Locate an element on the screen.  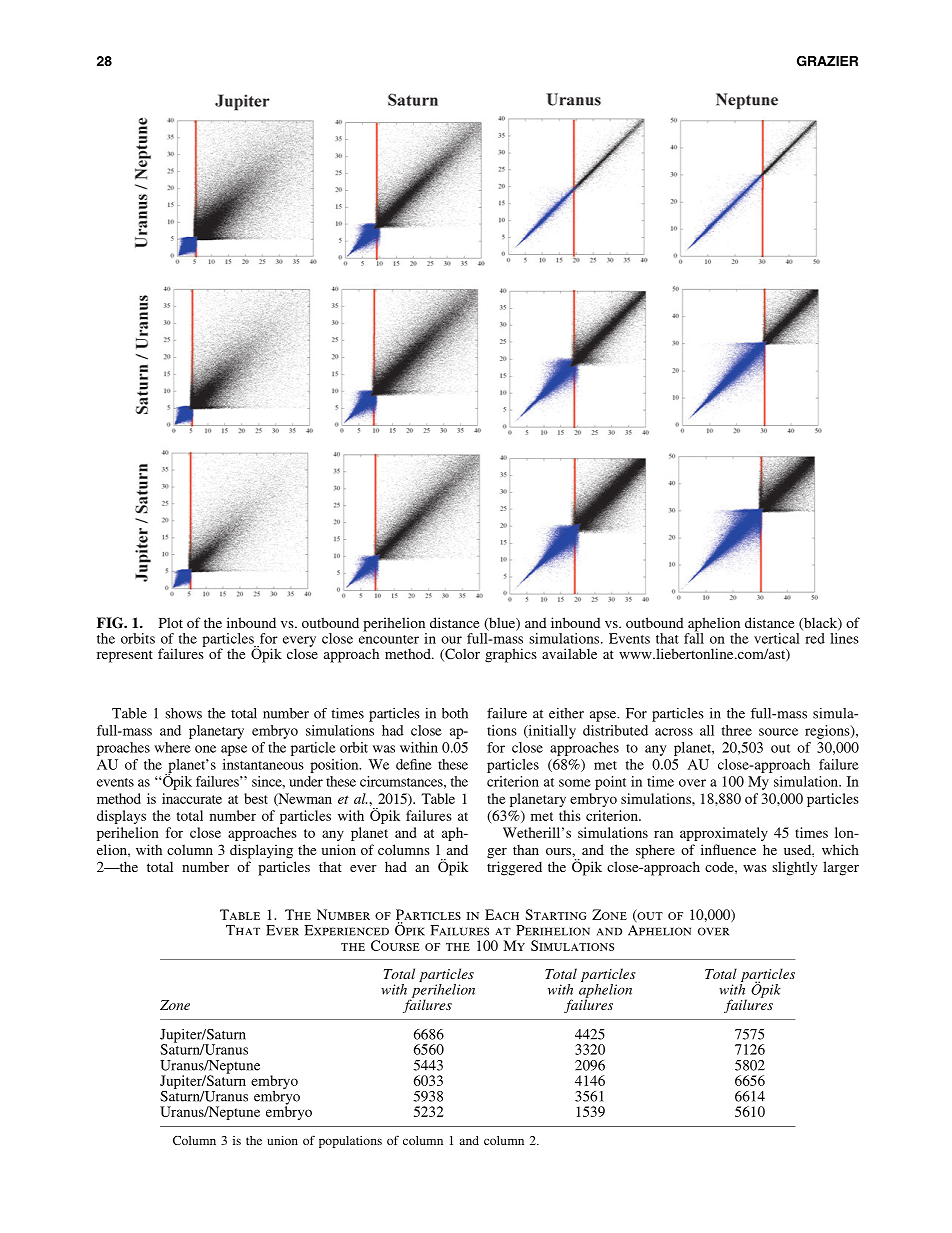
shows is located at coordinates (183, 713).
